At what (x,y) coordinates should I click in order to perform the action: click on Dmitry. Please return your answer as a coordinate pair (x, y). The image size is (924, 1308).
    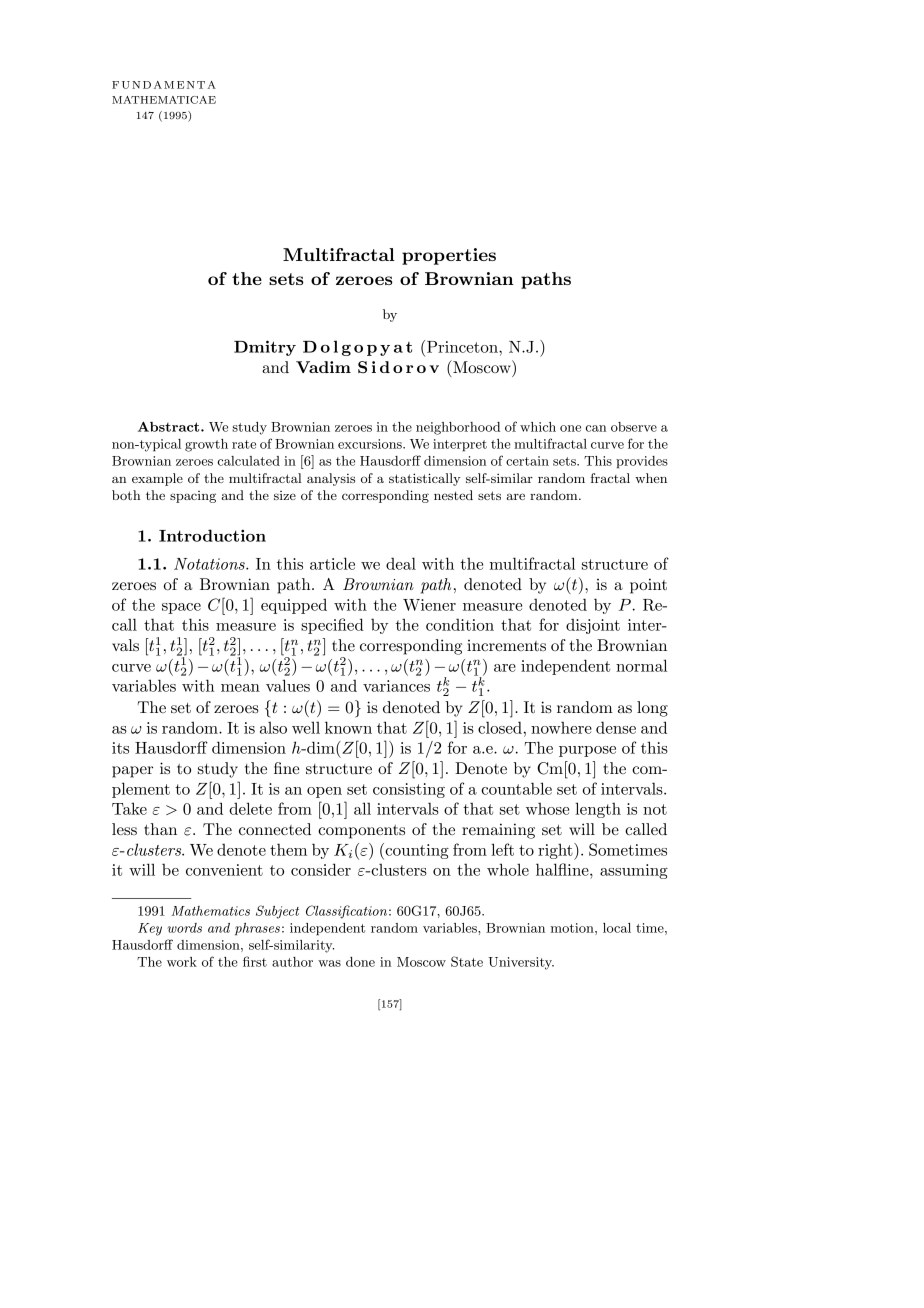
    Looking at the image, I should click on (265, 348).
